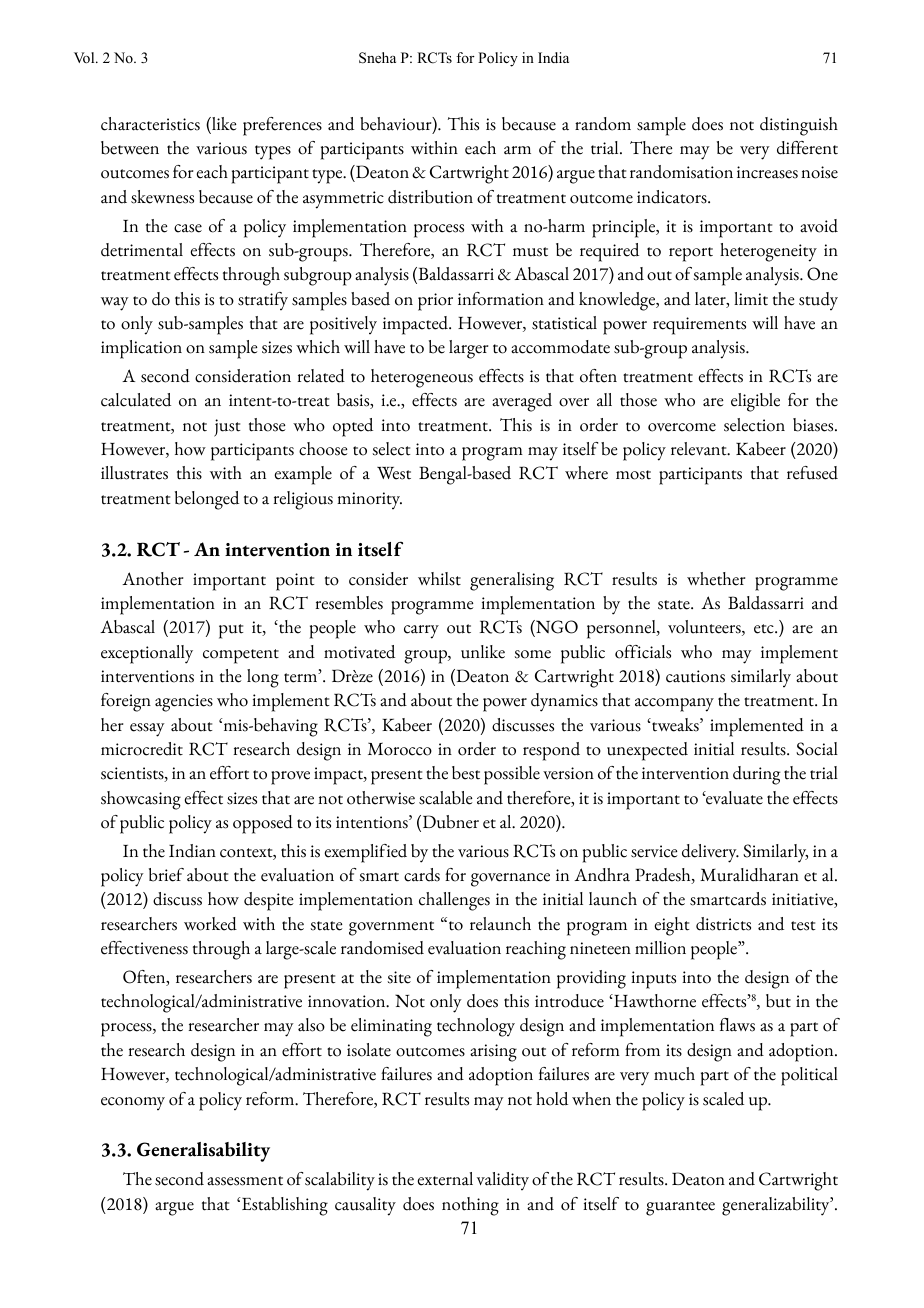 This screenshot has height=1308, width=924. Describe the element at coordinates (162, 197) in the screenshot. I see `skewness` at that location.
